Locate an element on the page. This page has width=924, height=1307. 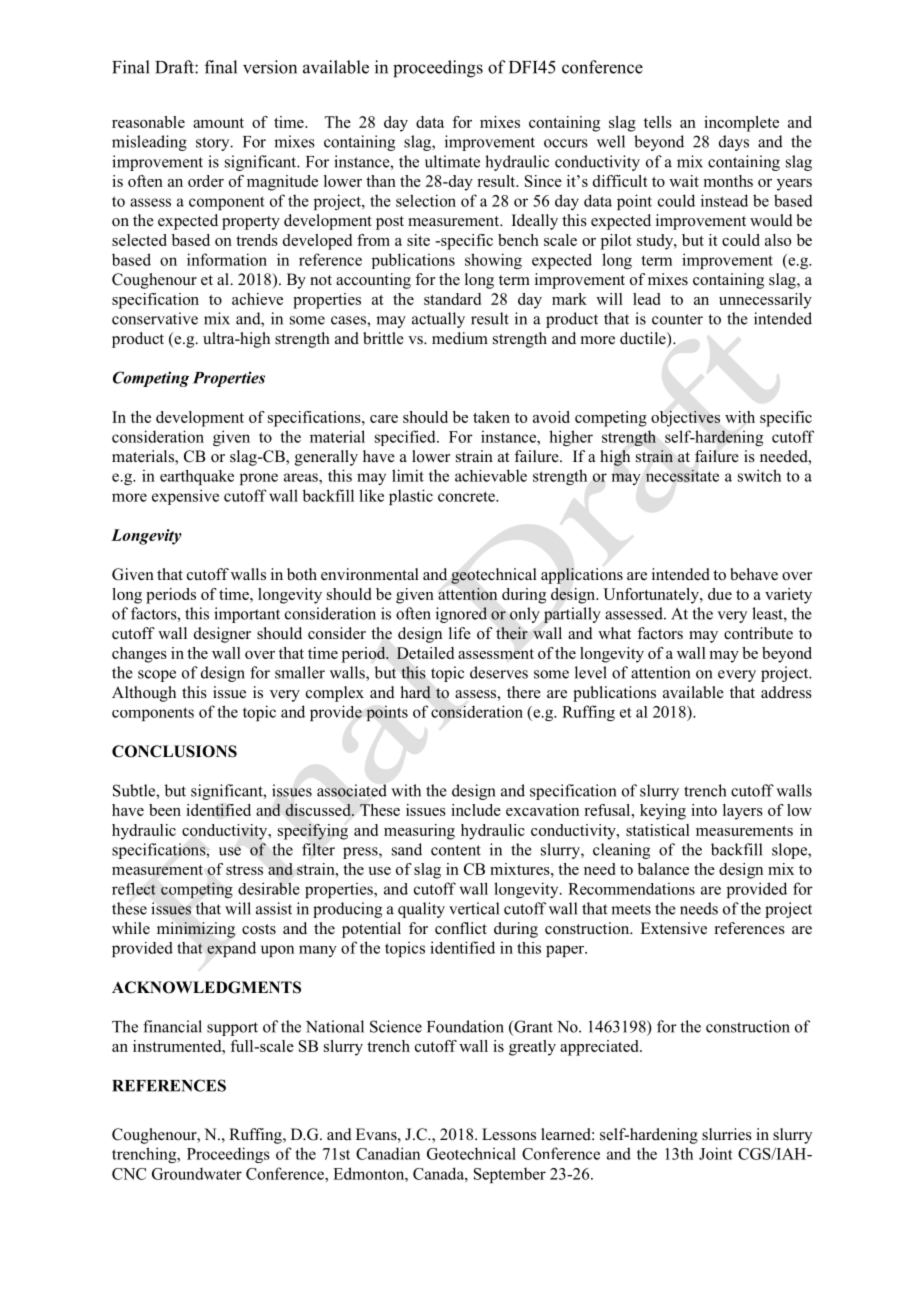
important is located at coordinates (247, 615).
